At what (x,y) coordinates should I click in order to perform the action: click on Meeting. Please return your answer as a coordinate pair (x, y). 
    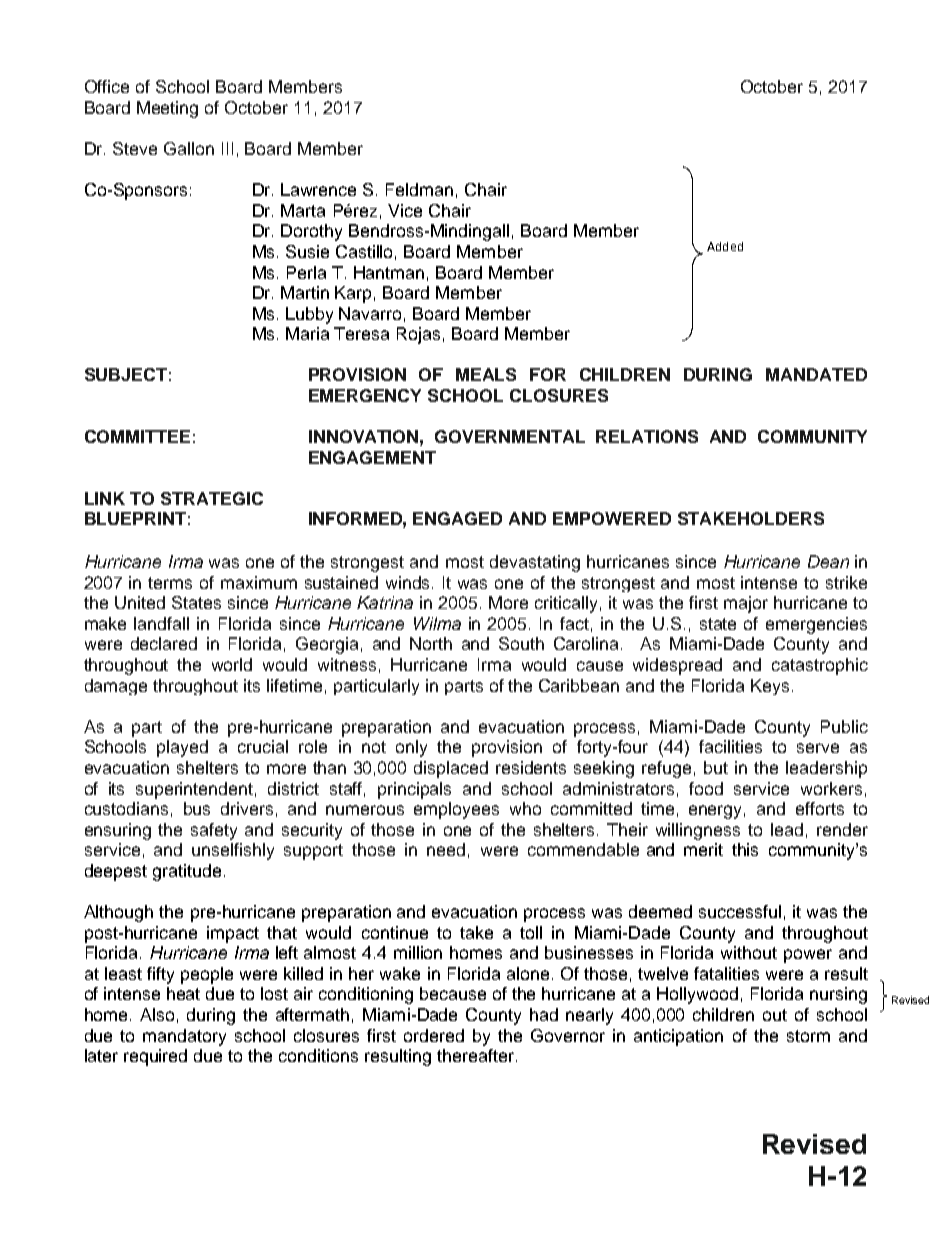
    Looking at the image, I should click on (167, 109).
